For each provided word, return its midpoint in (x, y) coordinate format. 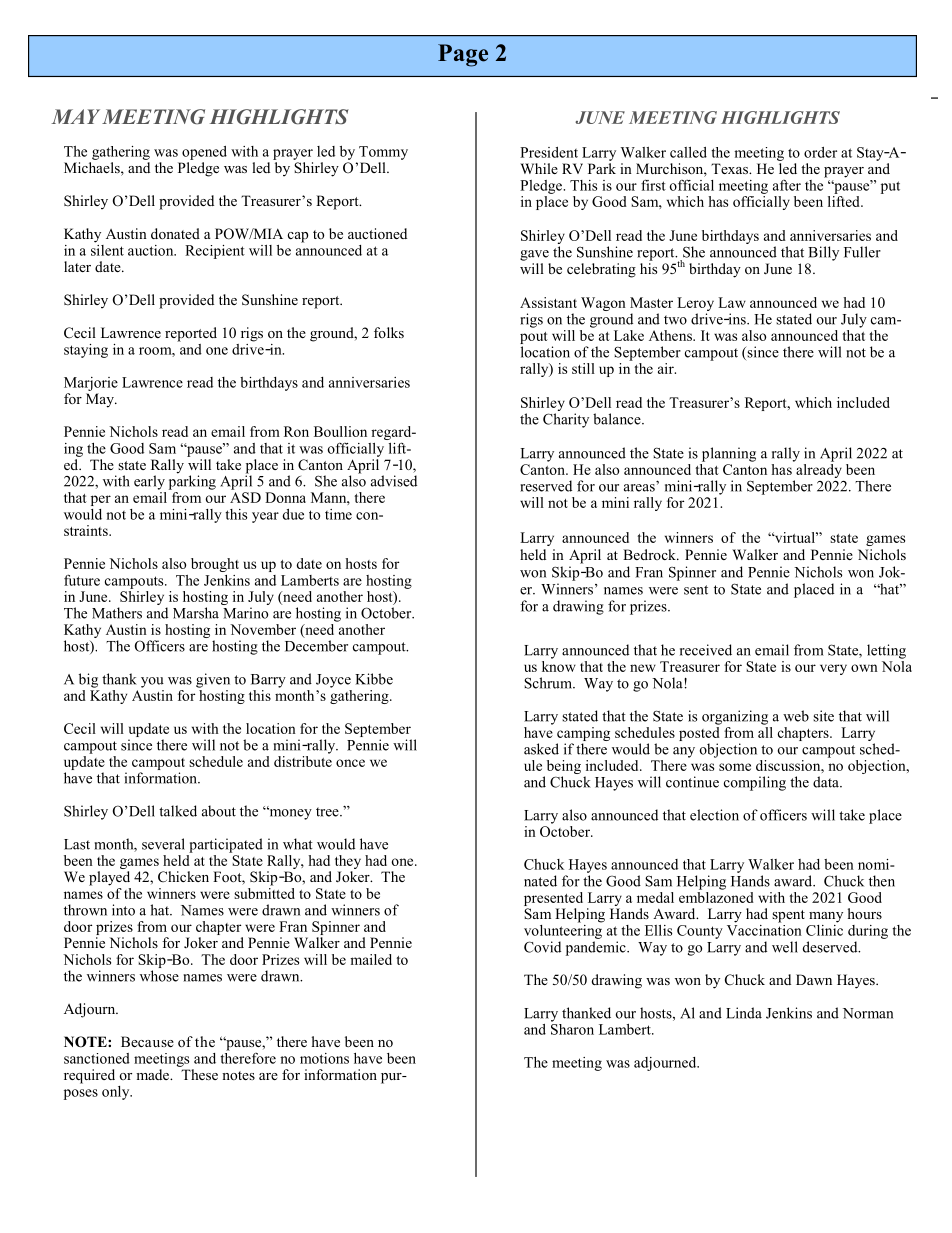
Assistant (548, 302)
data (827, 782)
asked (541, 749)
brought (215, 565)
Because (147, 1041)
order (820, 152)
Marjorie (91, 384)
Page (463, 55)
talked (178, 811)
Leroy (695, 305)
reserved (546, 486)
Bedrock (650, 554)
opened (204, 153)
